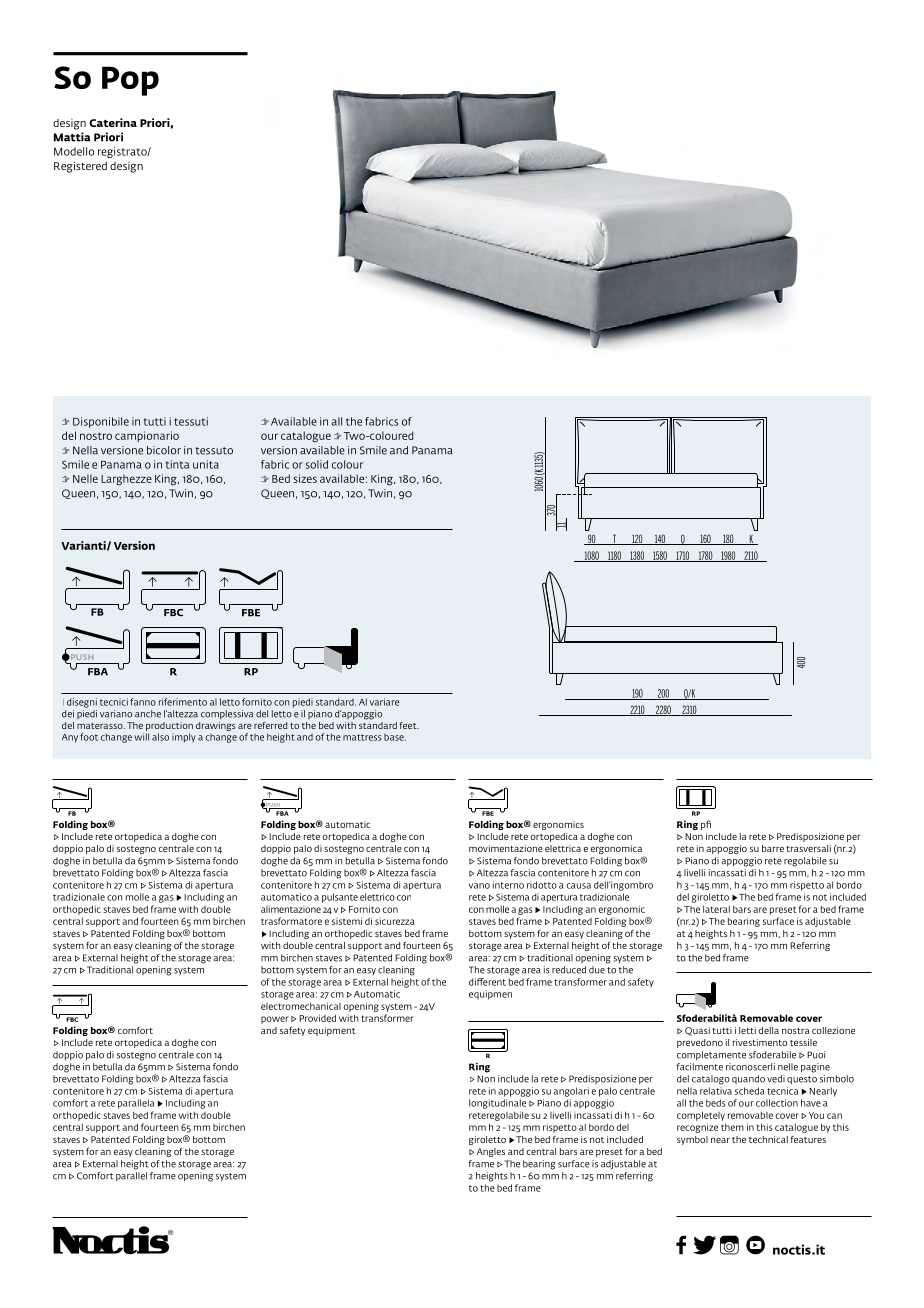 The height and width of the screenshot is (1308, 924). I want to click on power, so click(275, 1020).
